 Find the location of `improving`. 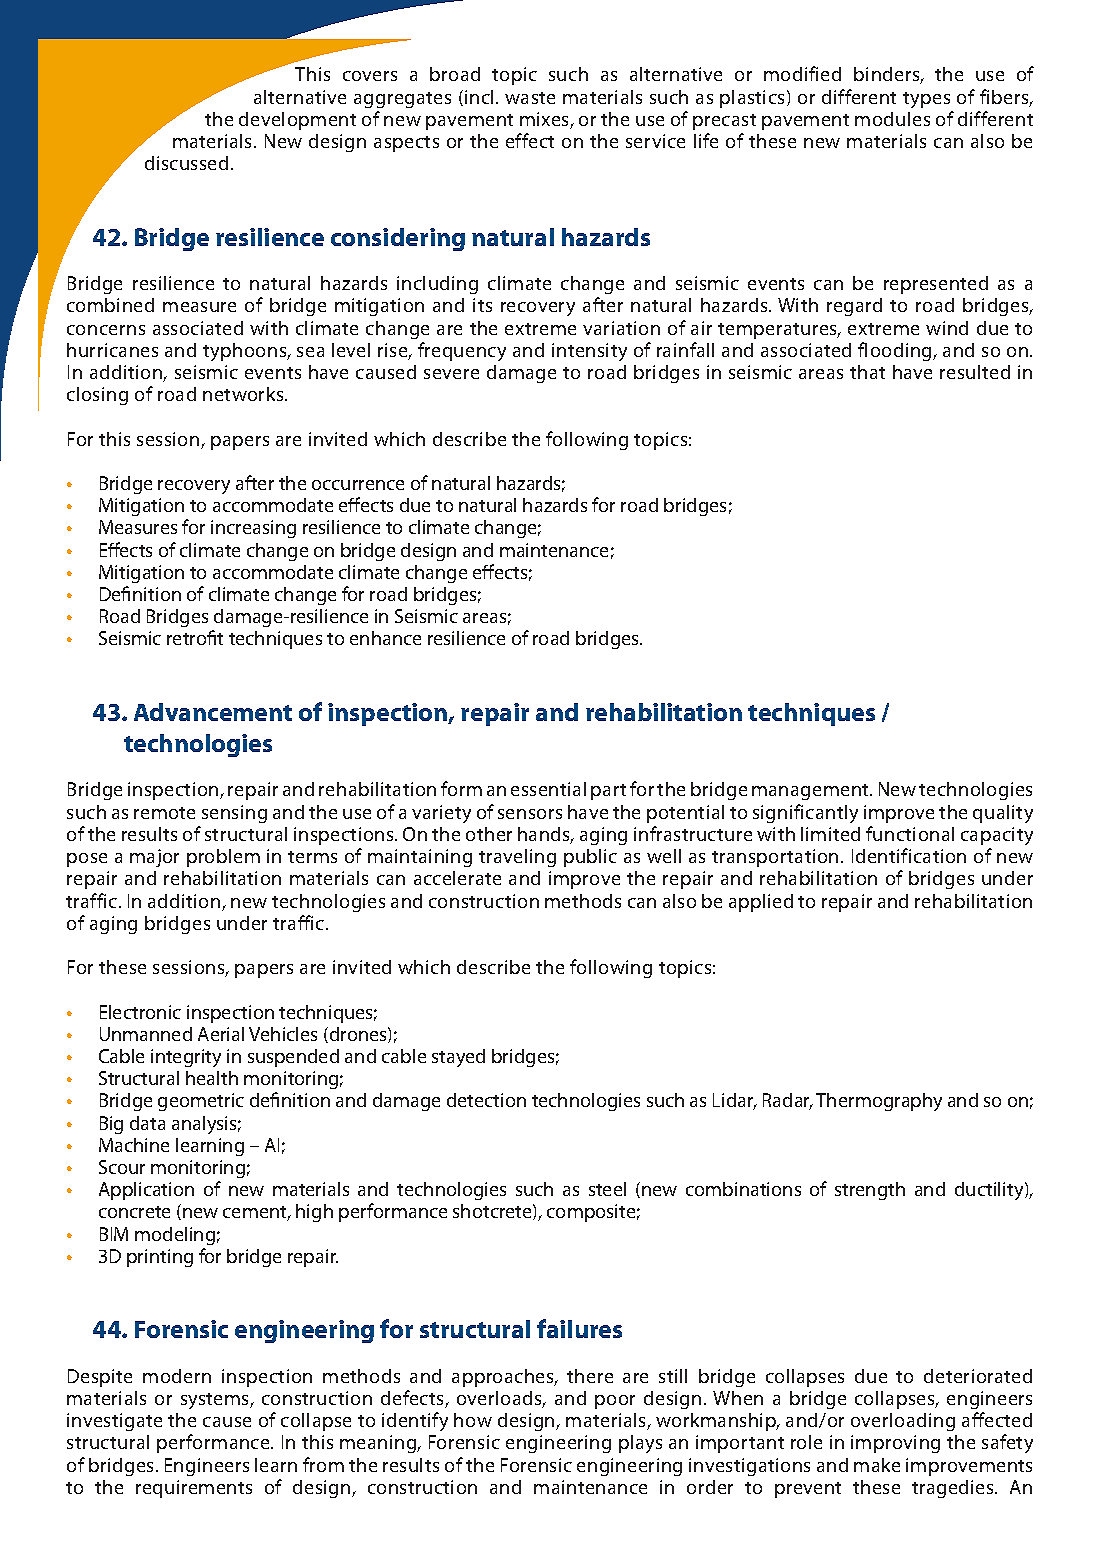

improving is located at coordinates (895, 1444).
